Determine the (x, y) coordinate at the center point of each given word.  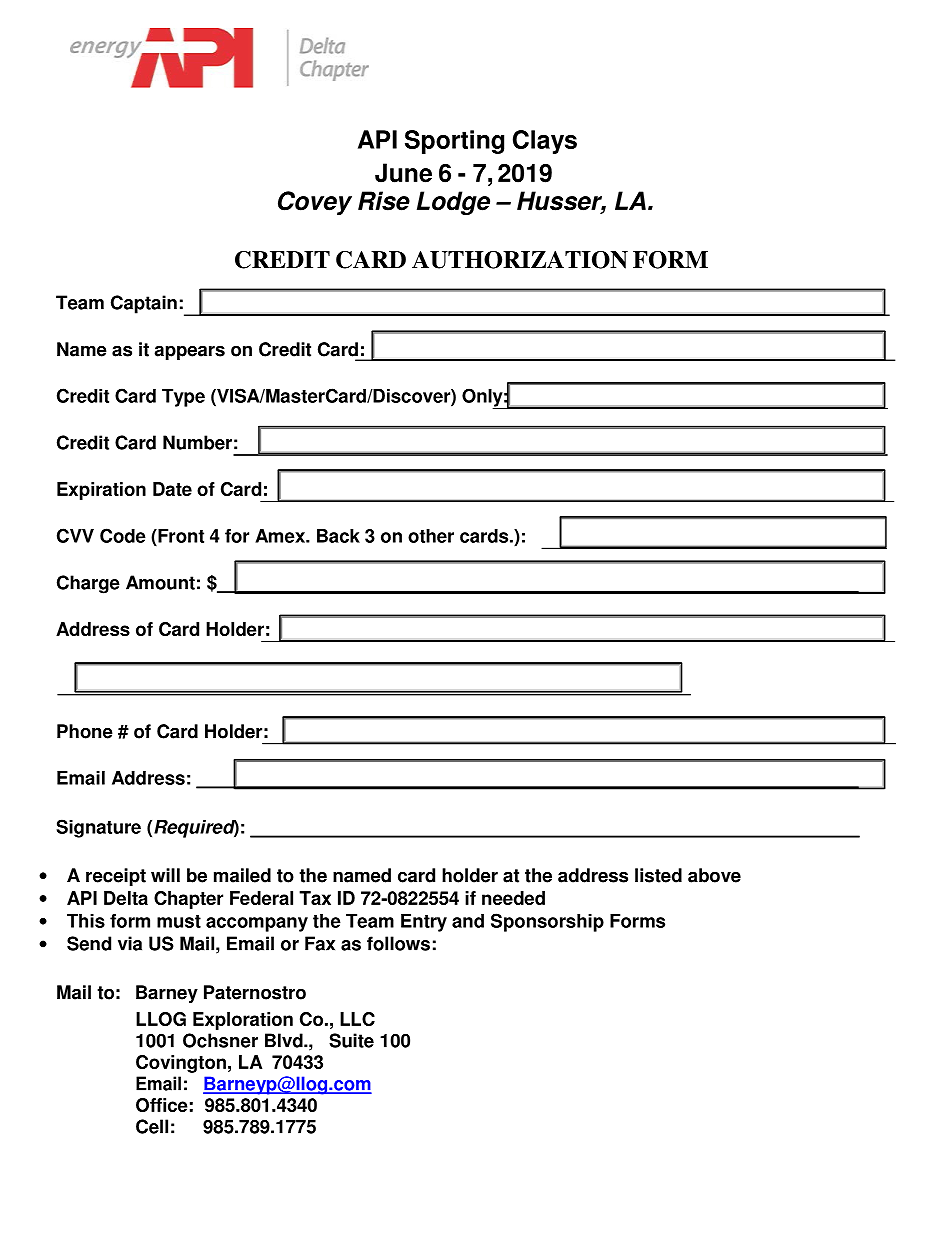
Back (338, 536)
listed (658, 875)
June (403, 173)
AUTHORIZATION (520, 260)
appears (189, 352)
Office (162, 1105)
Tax (315, 898)
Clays (545, 142)
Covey (315, 203)
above (714, 875)
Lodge (453, 203)
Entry (424, 923)
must (179, 921)
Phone (85, 731)
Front (180, 536)
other (431, 536)
